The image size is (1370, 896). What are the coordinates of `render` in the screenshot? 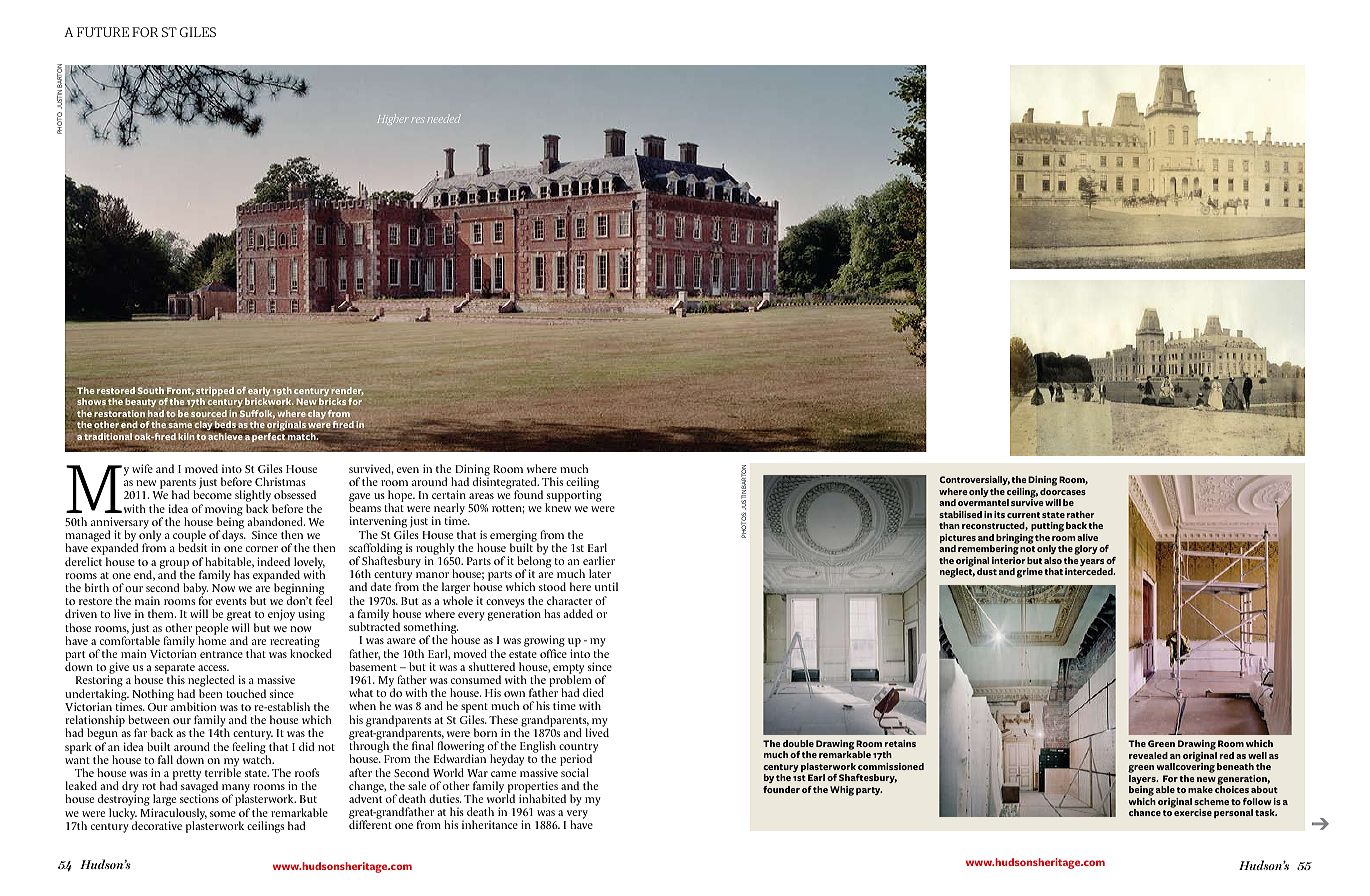 It's located at (347, 391).
